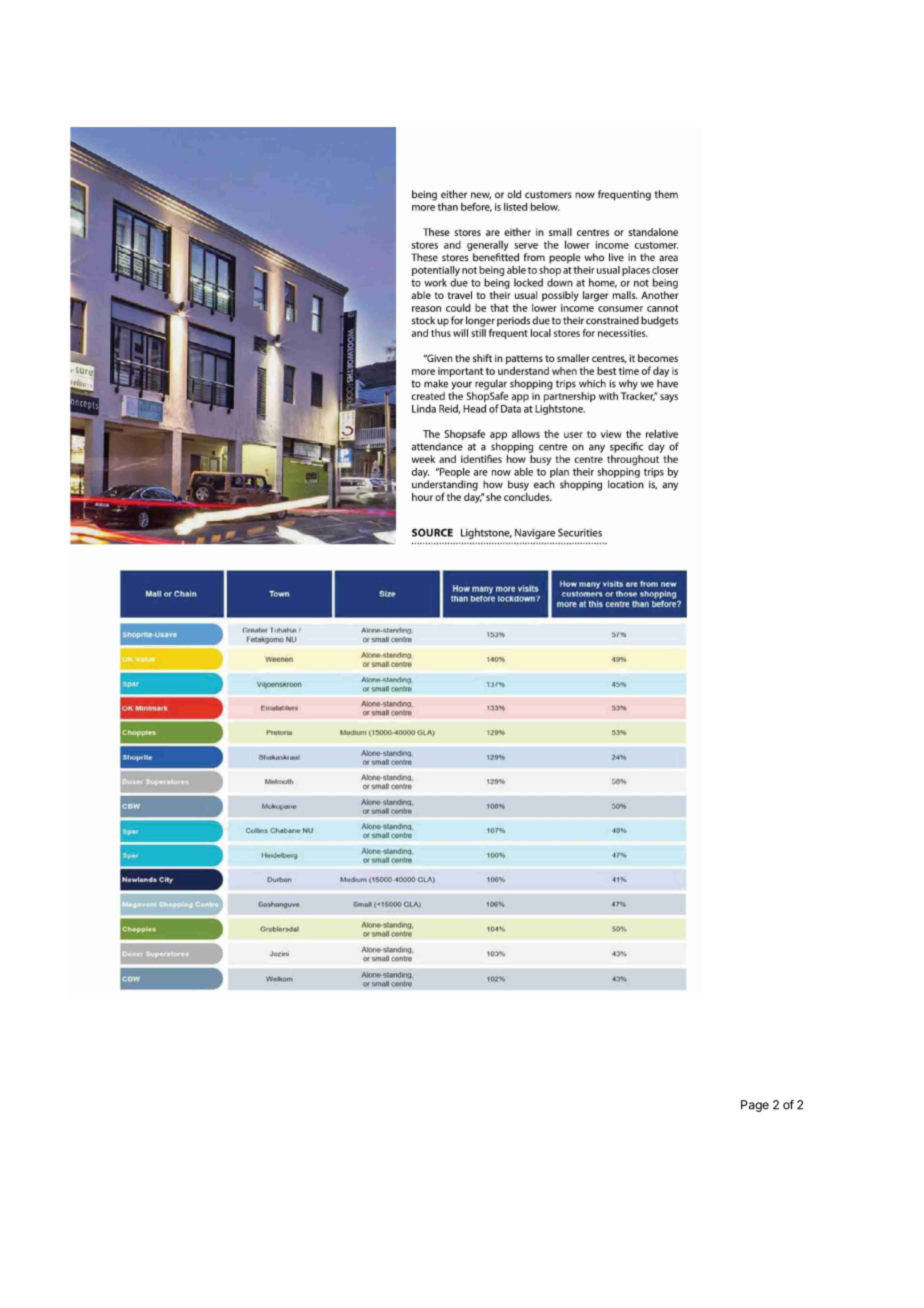 Image resolution: width=924 pixels, height=1308 pixels. Describe the element at coordinates (283, 630) in the screenshot. I see `Imam` at that location.
